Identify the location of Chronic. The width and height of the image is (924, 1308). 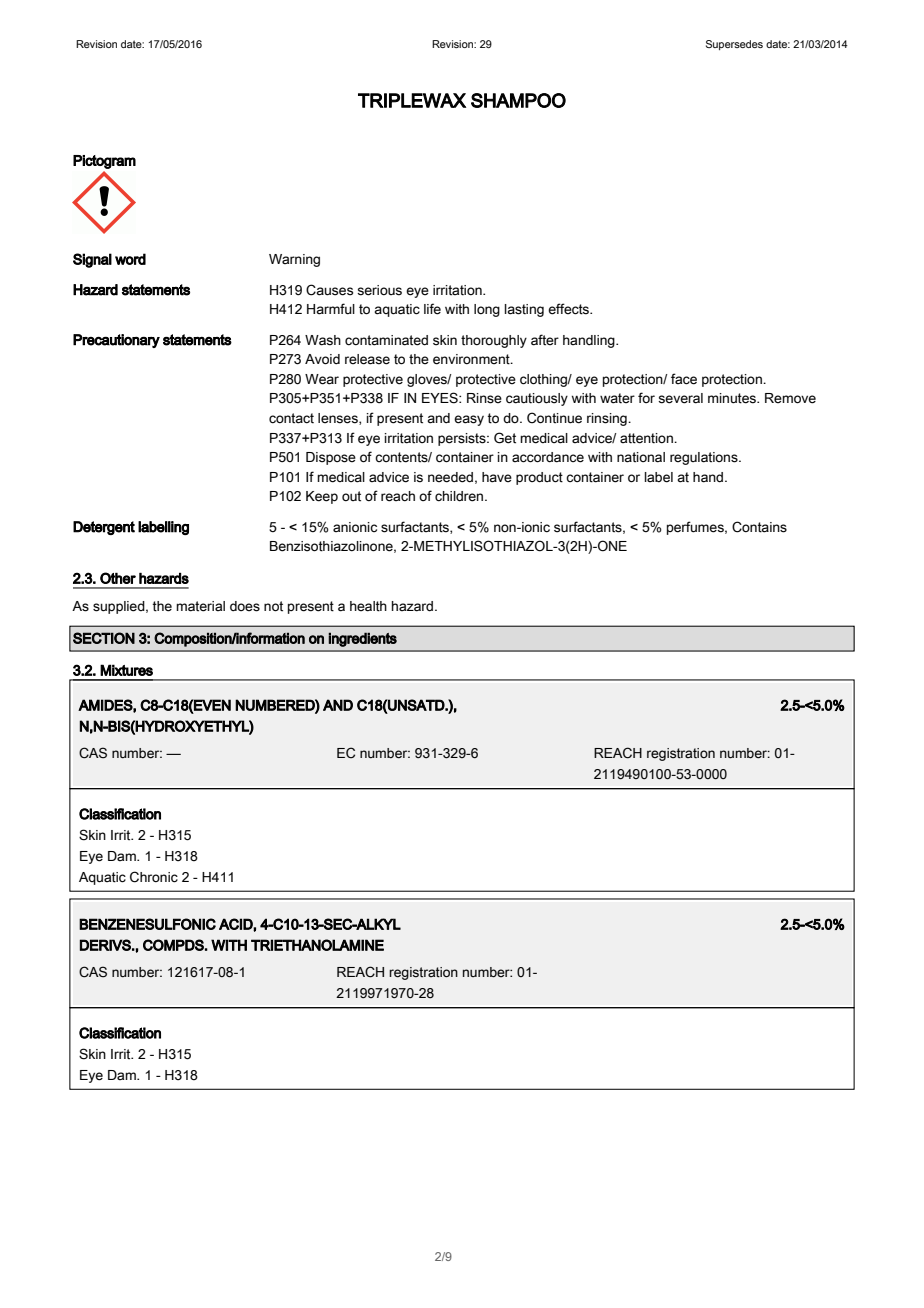
(154, 877).
